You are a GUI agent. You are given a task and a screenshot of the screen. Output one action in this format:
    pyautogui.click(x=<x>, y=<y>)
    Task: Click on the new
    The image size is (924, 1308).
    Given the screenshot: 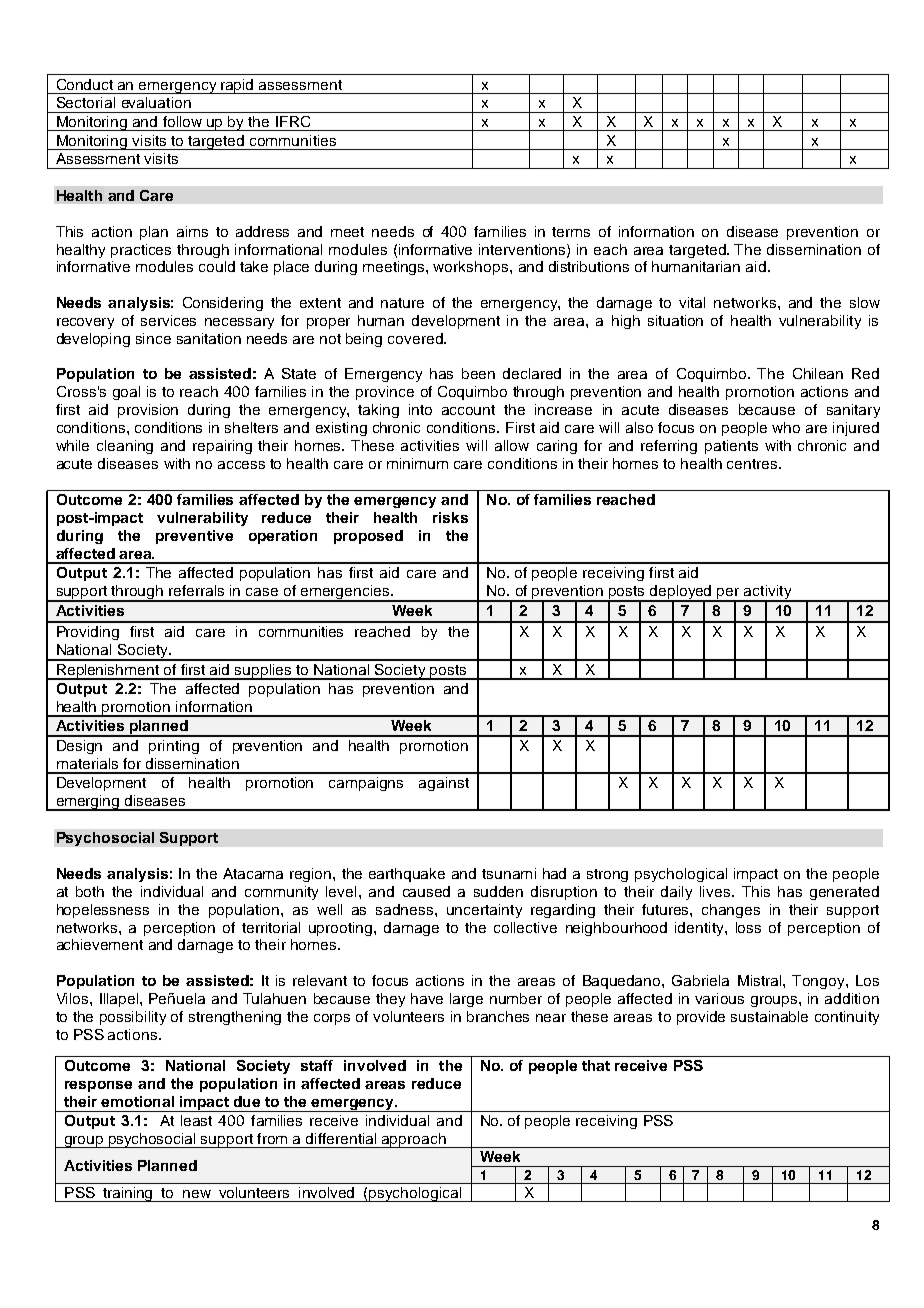 What is the action you would take?
    pyautogui.click(x=197, y=1194)
